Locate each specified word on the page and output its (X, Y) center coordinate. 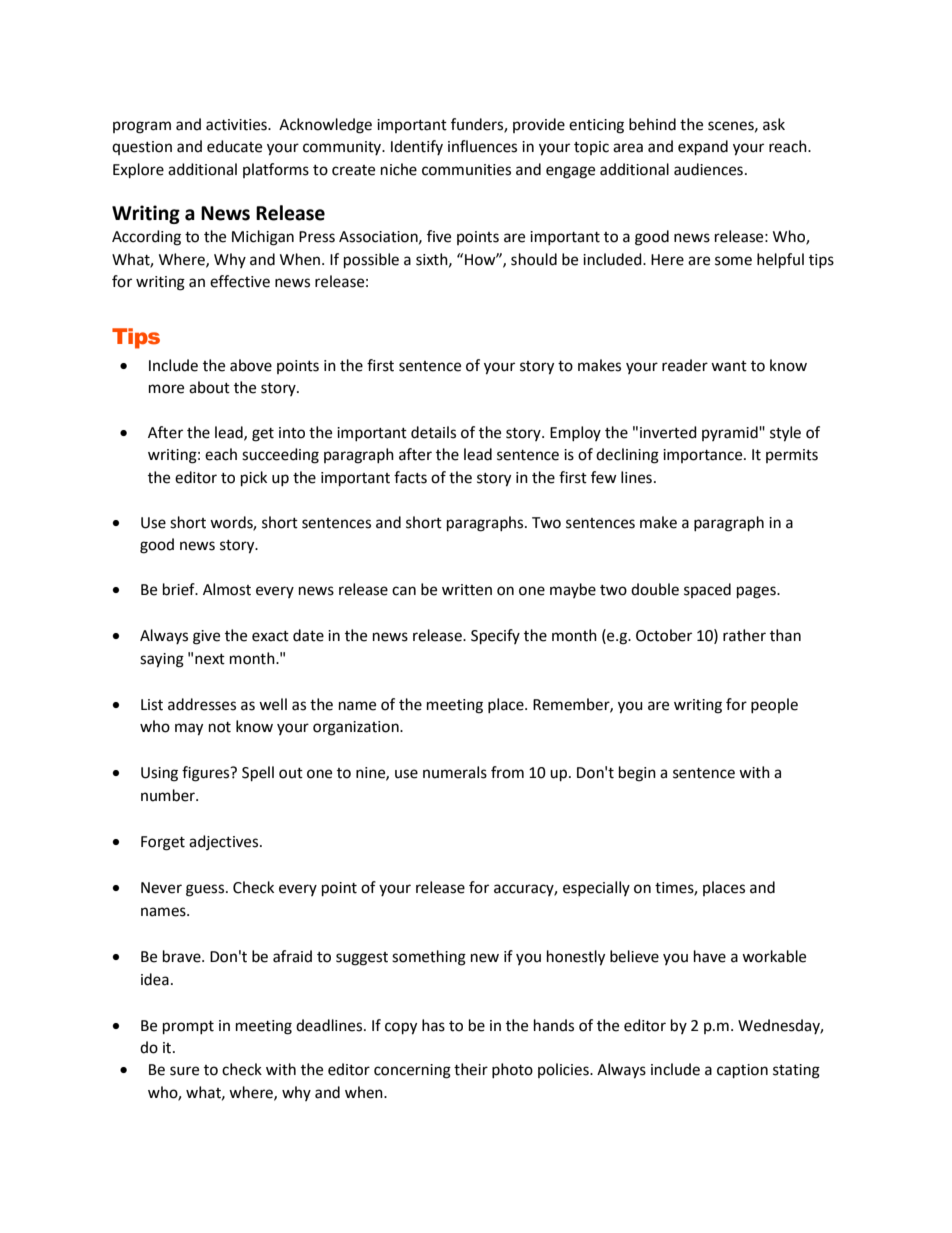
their (471, 1069)
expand (703, 148)
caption (742, 1071)
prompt (188, 1028)
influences (482, 146)
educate (234, 146)
